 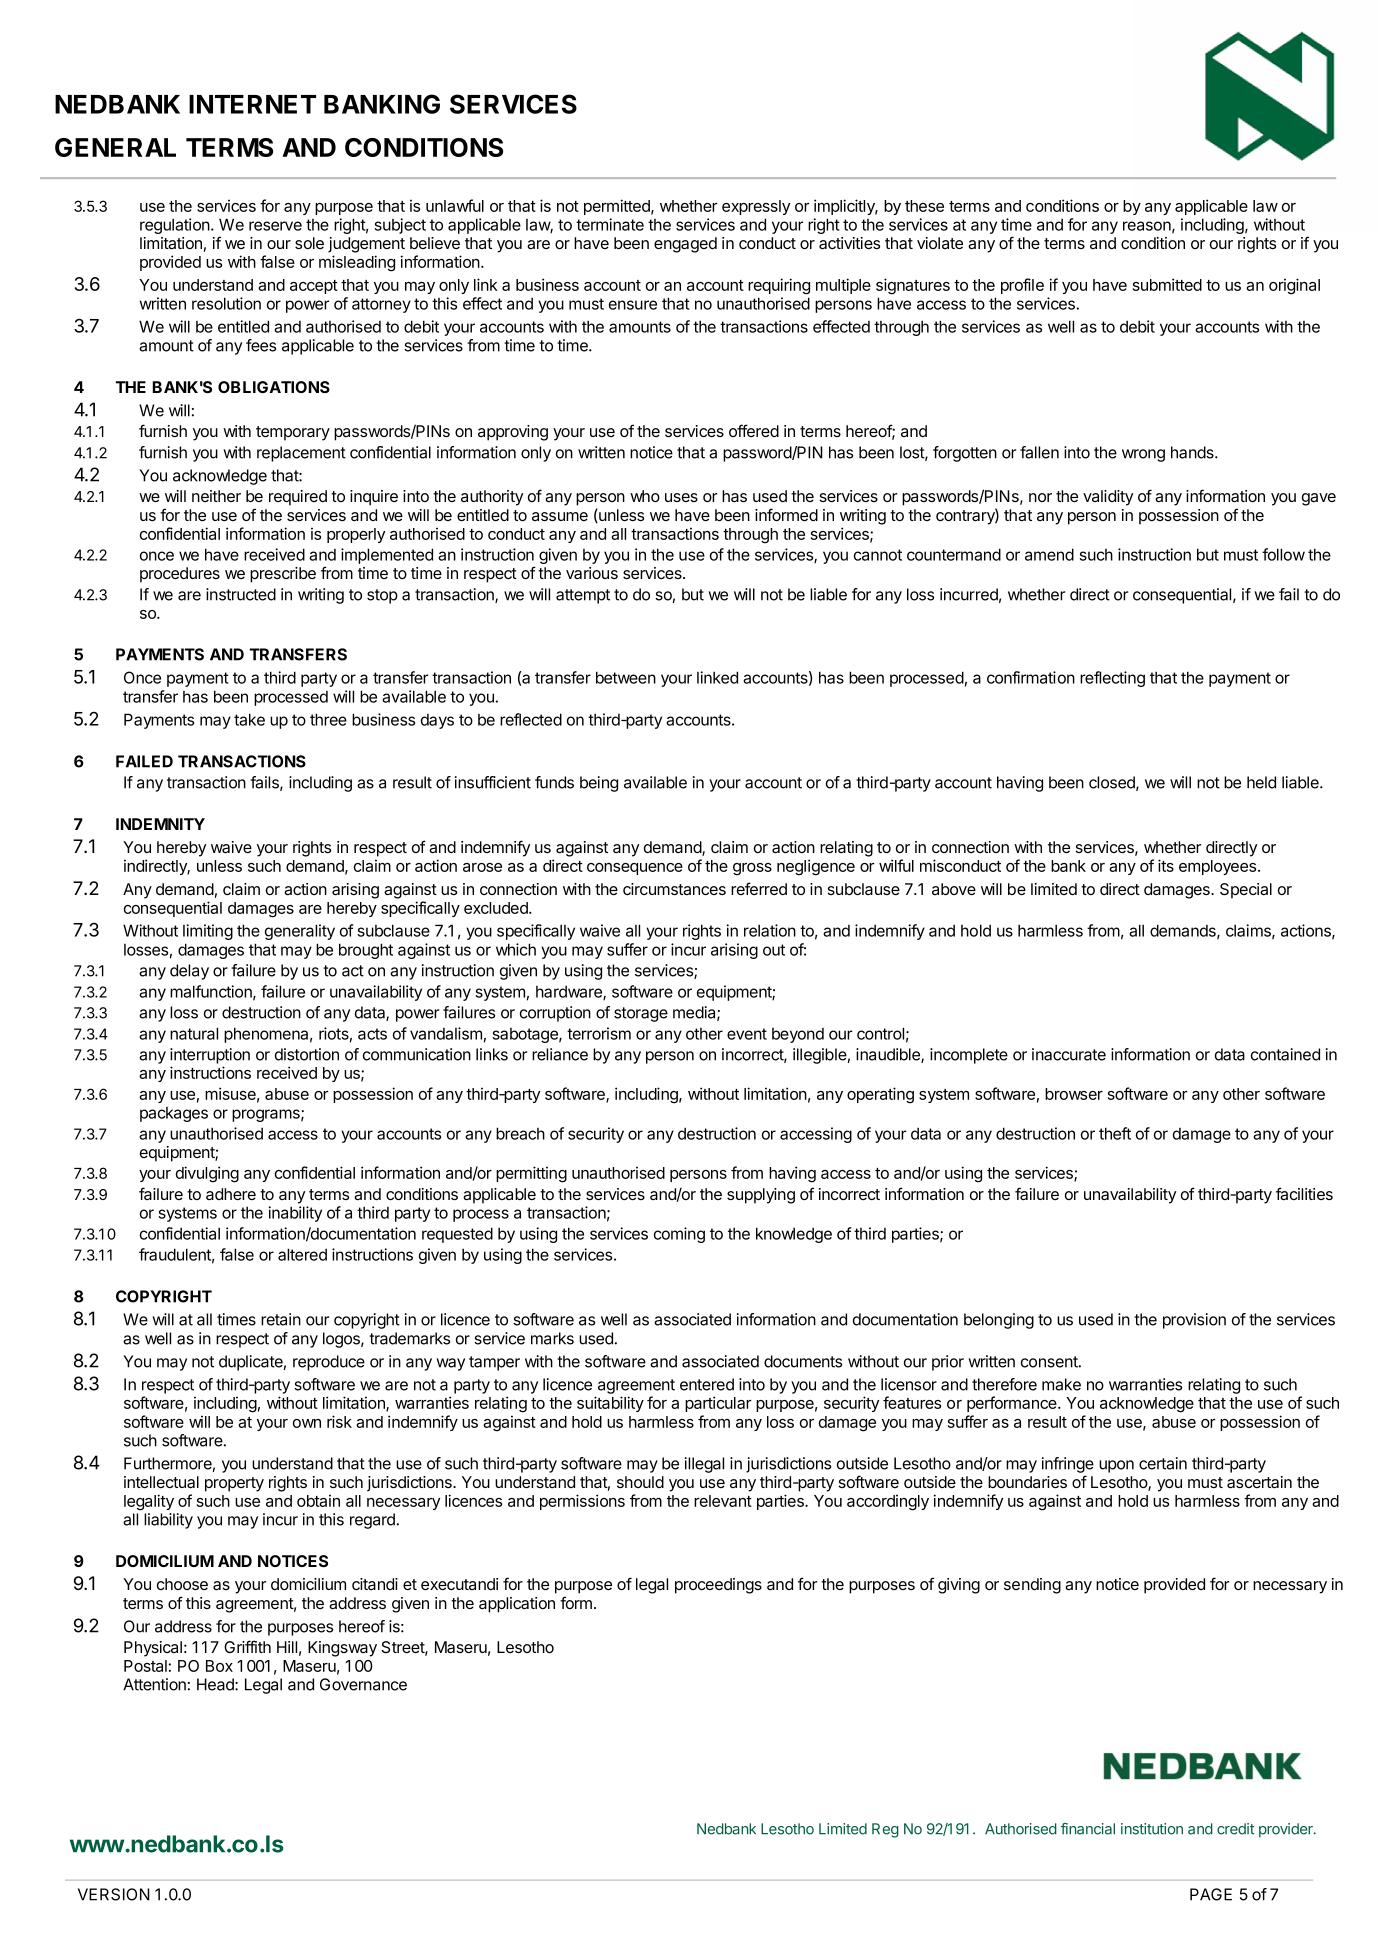 What do you see at coordinates (252, 104) in the image?
I see `INTERNET` at bounding box center [252, 104].
